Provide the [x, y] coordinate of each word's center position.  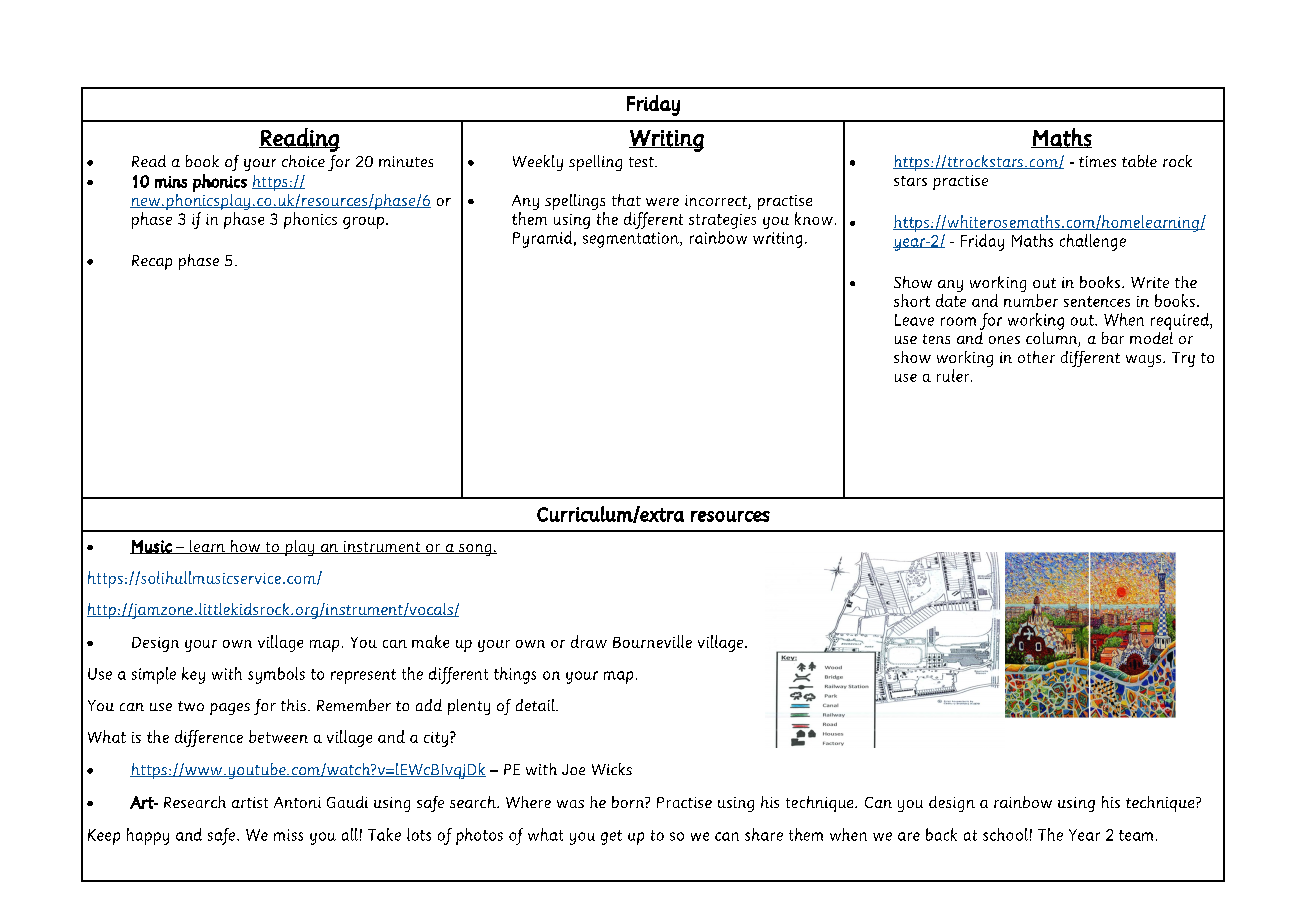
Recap [152, 262]
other [1036, 357]
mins [171, 182]
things [515, 675]
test [642, 162]
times [1097, 161]
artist [250, 802]
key [193, 675]
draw [589, 641]
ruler [954, 375]
